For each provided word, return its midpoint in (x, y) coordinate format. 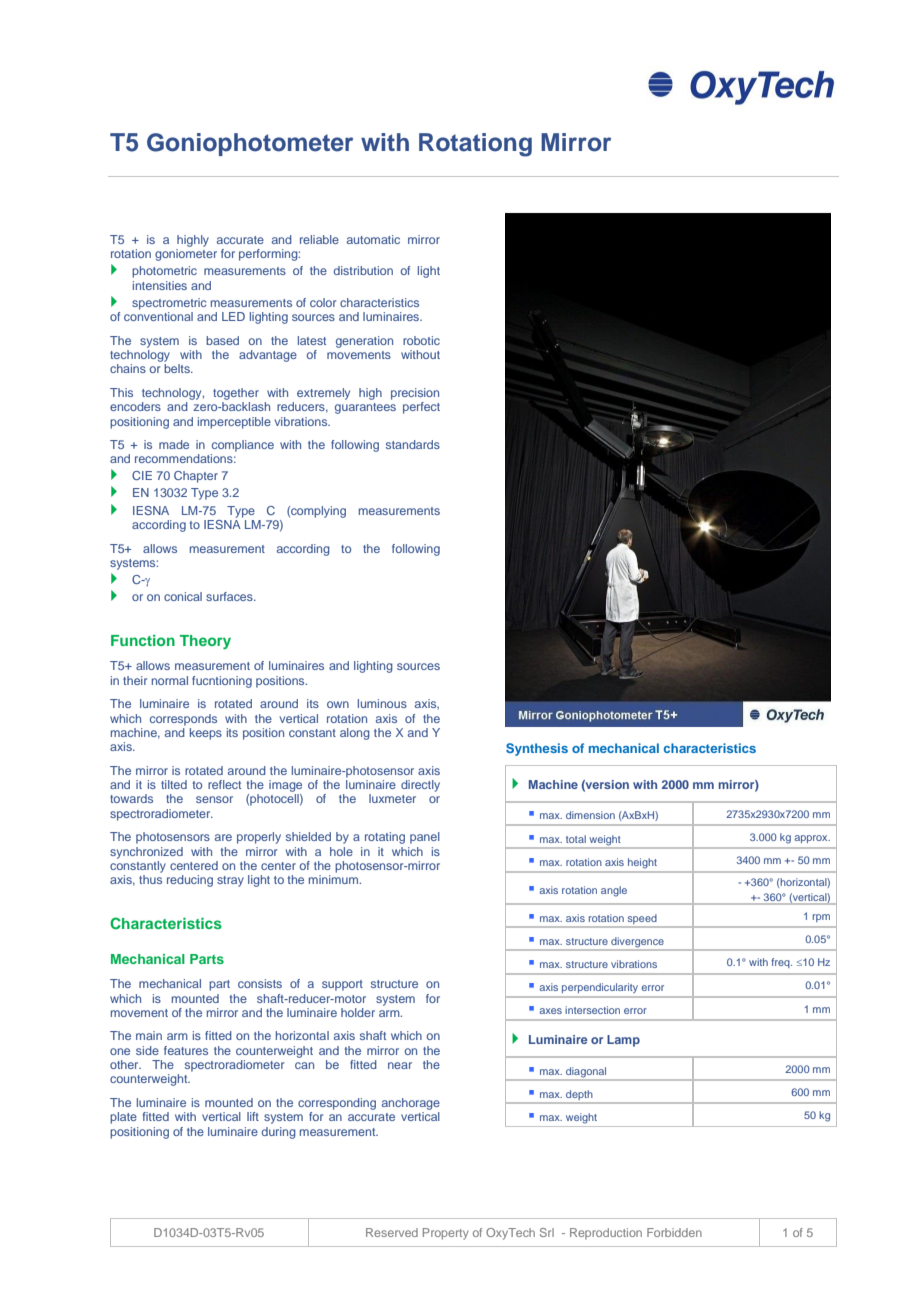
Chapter (196, 477)
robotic (421, 340)
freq (781, 963)
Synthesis (537, 749)
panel (425, 838)
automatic (373, 239)
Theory (205, 642)
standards (413, 444)
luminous (382, 703)
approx (812, 839)
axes (550, 1011)
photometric (164, 272)
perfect (421, 408)
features (186, 1050)
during (279, 1133)
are (223, 837)
